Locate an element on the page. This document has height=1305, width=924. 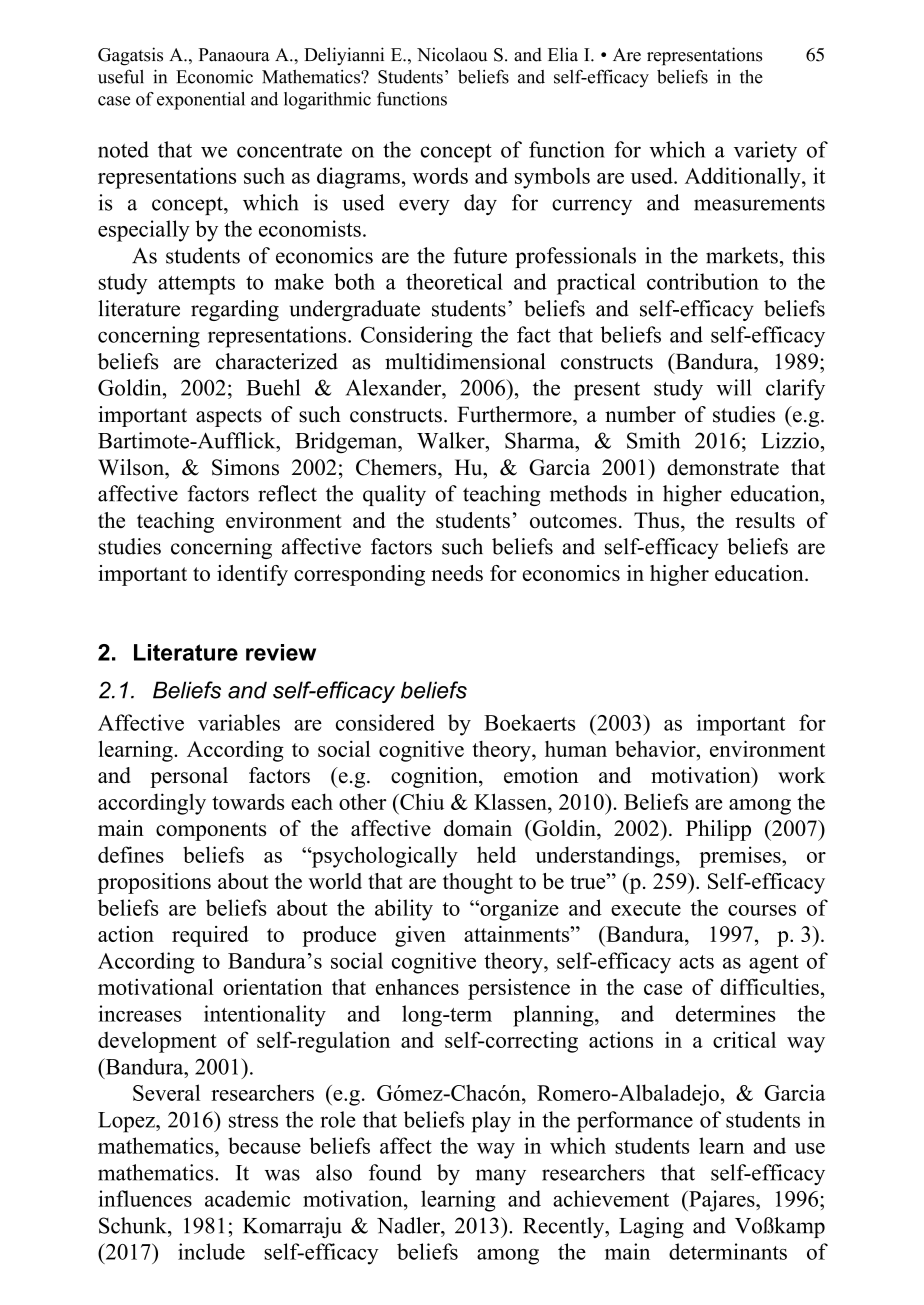
acts is located at coordinates (696, 962).
